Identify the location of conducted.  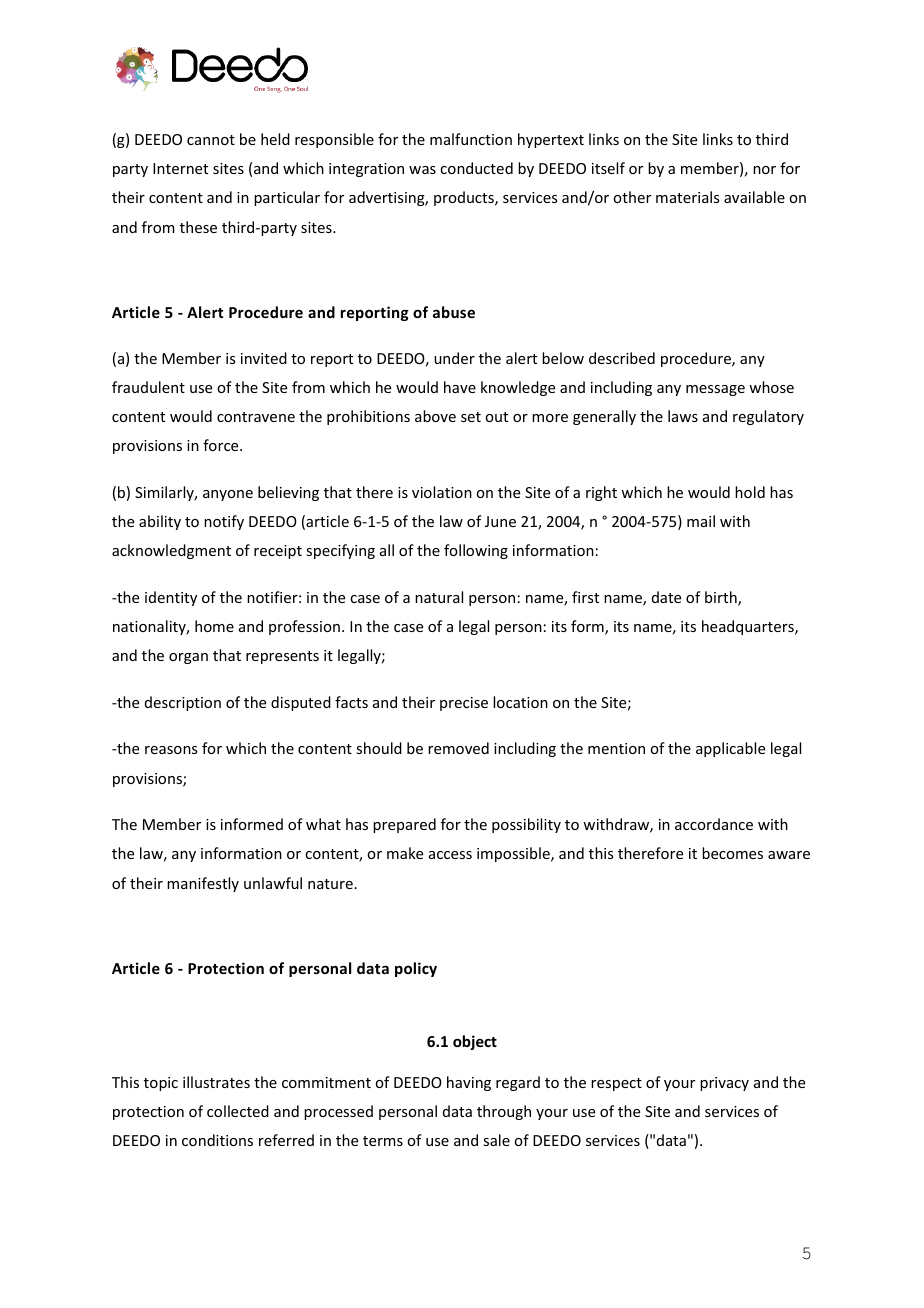
(476, 168).
